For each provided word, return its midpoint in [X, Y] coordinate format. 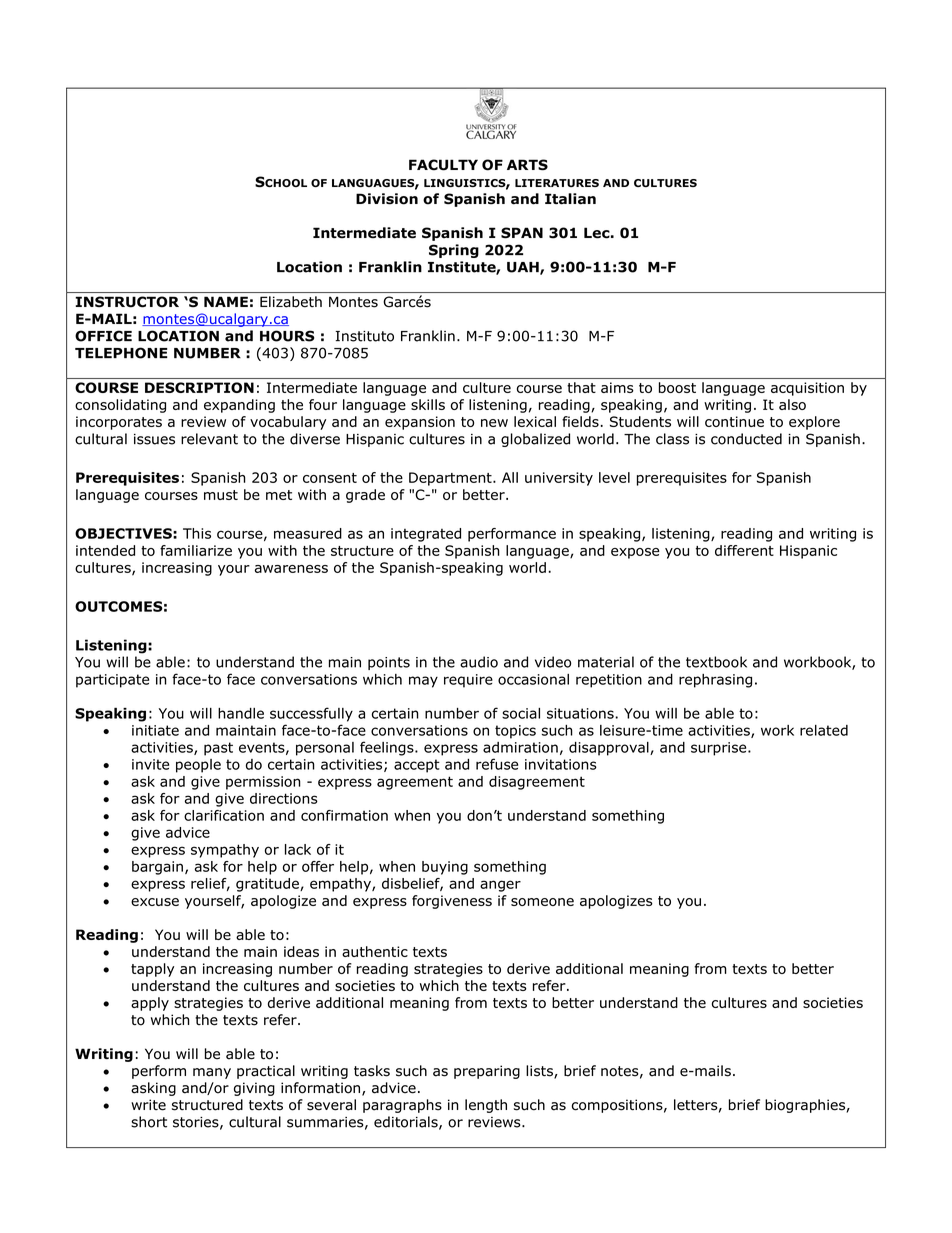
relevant [209, 439]
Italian [570, 199]
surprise [720, 749]
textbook [716, 662]
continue [734, 421]
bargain [157, 868]
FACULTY [443, 165]
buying [445, 868]
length [486, 1106]
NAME [226, 301]
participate [112, 681]
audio [479, 662]
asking [153, 1089]
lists [540, 1072]
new [494, 423]
